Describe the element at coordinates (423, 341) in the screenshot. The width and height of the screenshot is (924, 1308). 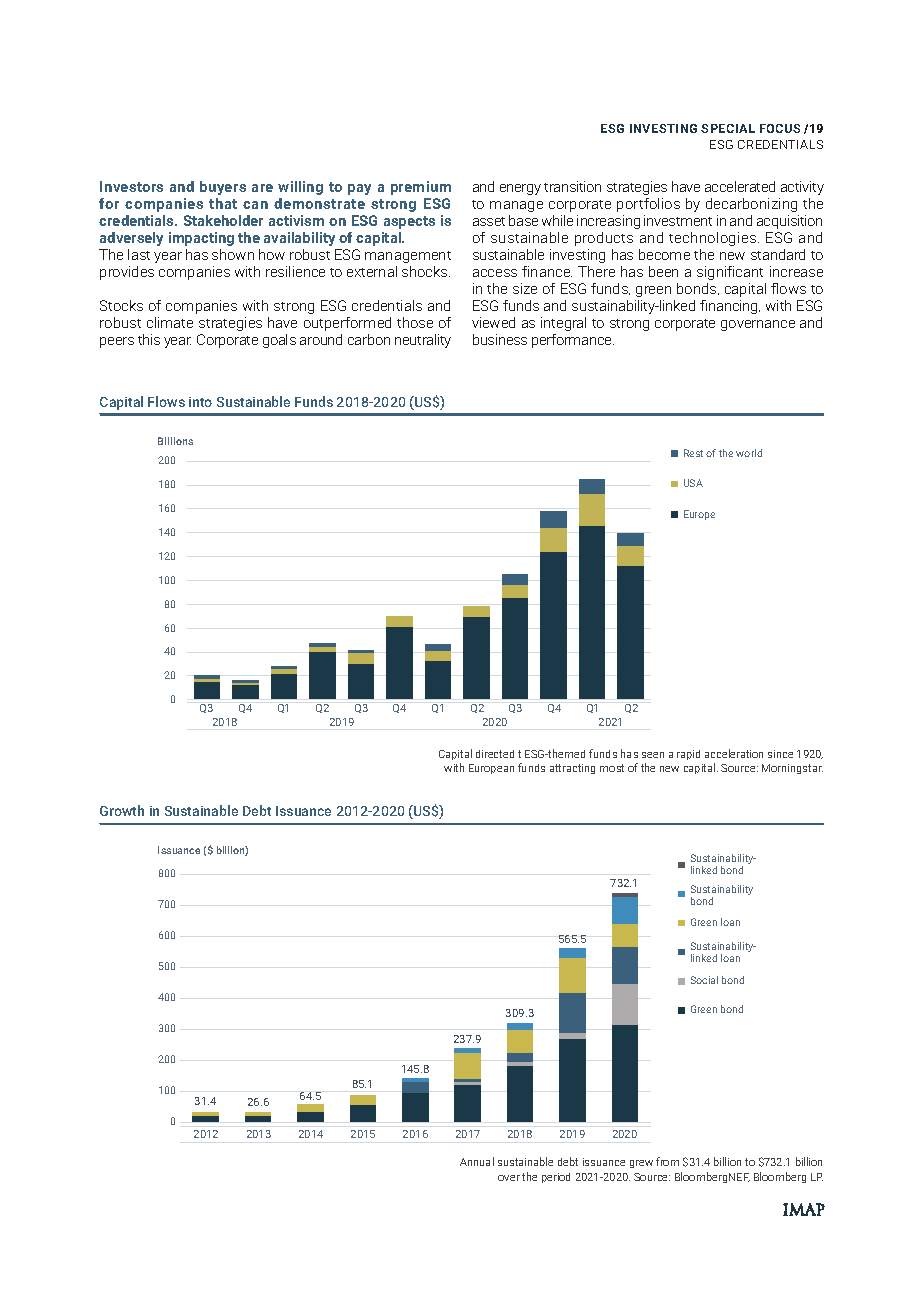
I see `neutrality` at that location.
